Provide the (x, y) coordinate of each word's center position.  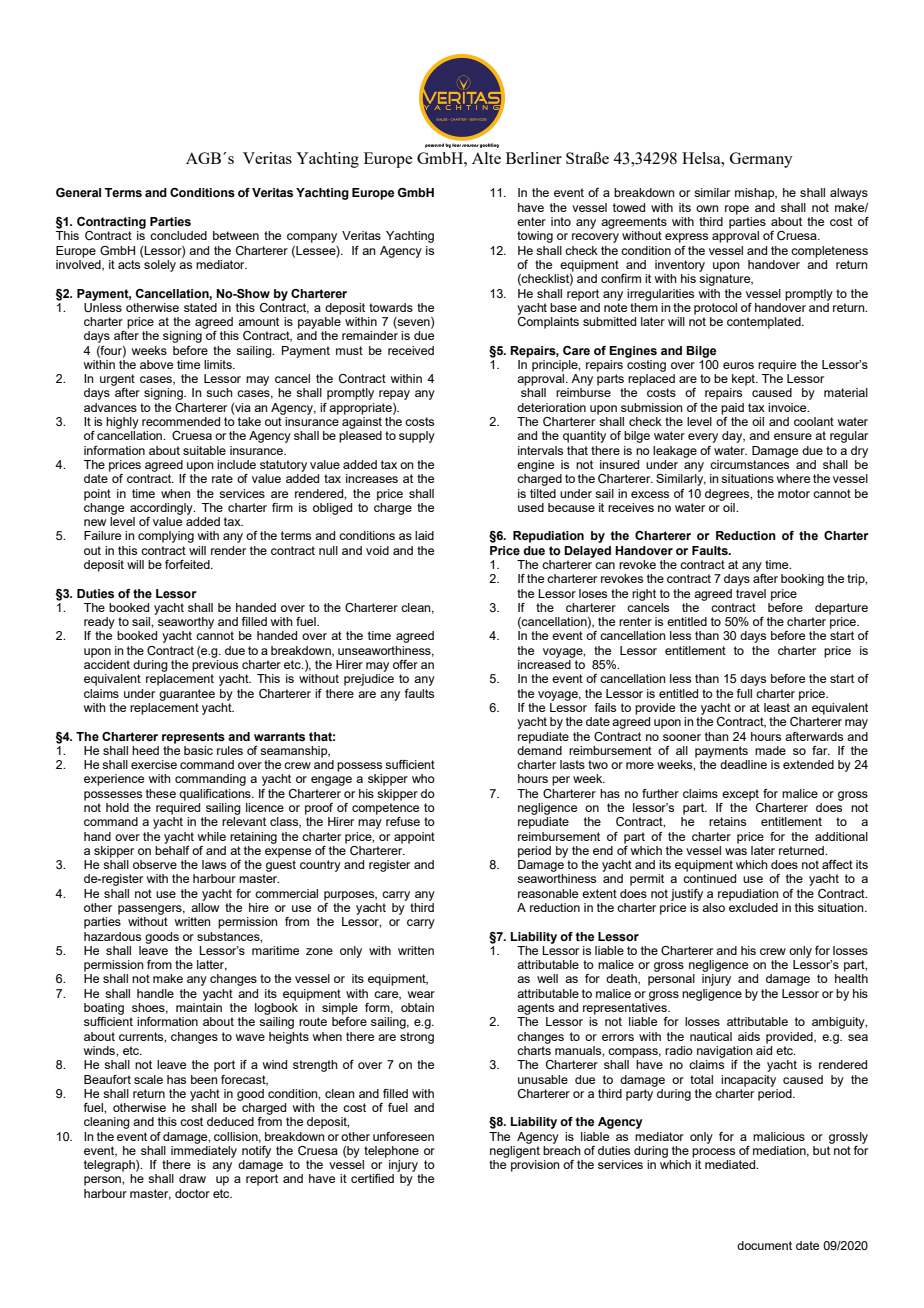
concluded (178, 235)
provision (535, 1166)
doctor (192, 1193)
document (764, 1245)
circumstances (750, 463)
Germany (761, 160)
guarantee (187, 695)
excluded (753, 906)
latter (212, 965)
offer (405, 664)
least (777, 707)
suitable (204, 450)
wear (421, 994)
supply (417, 437)
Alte (486, 158)
